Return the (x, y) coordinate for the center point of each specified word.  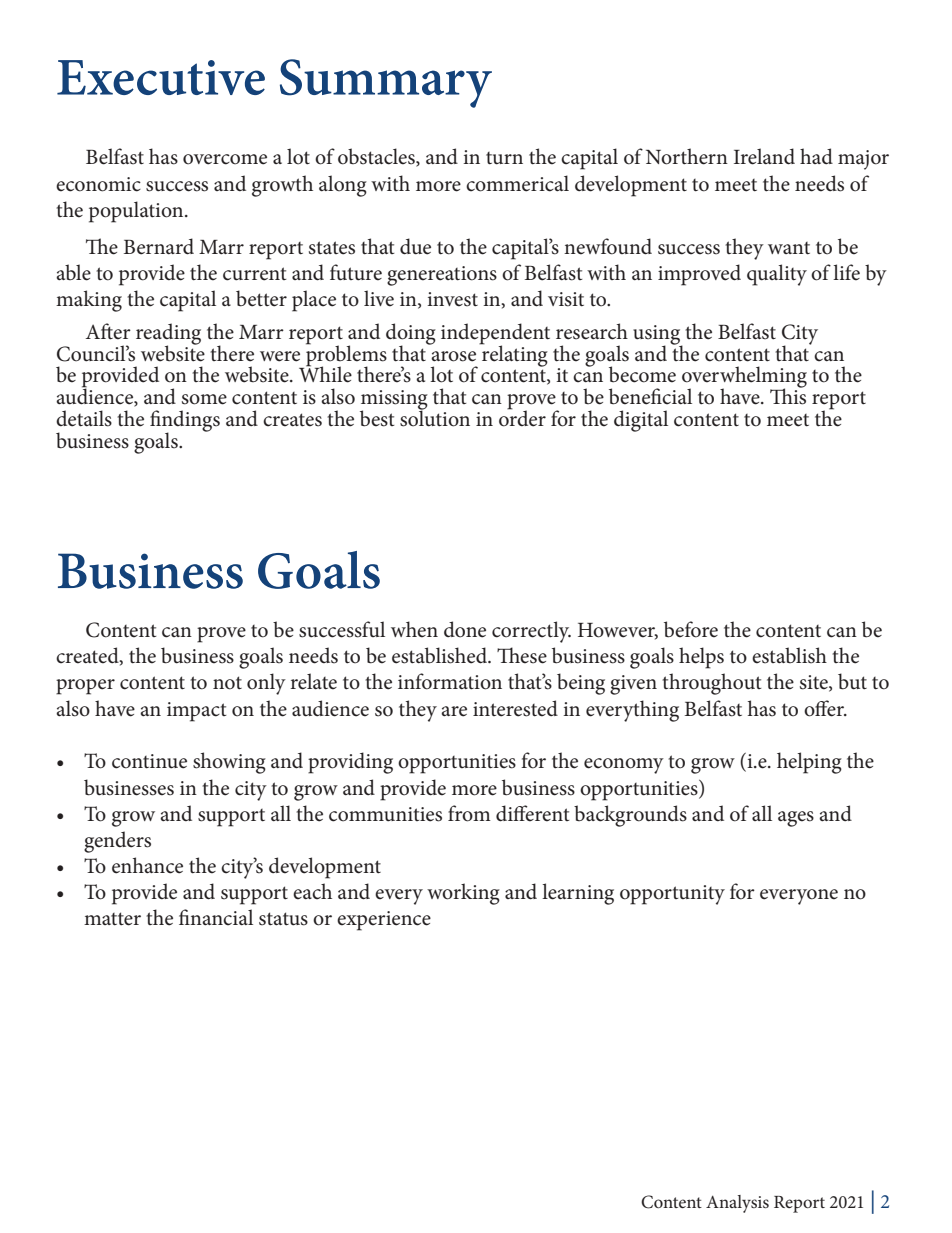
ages (796, 819)
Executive (161, 77)
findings (185, 422)
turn (504, 158)
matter (112, 919)
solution (435, 417)
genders (117, 842)
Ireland (764, 156)
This (788, 395)
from (469, 813)
